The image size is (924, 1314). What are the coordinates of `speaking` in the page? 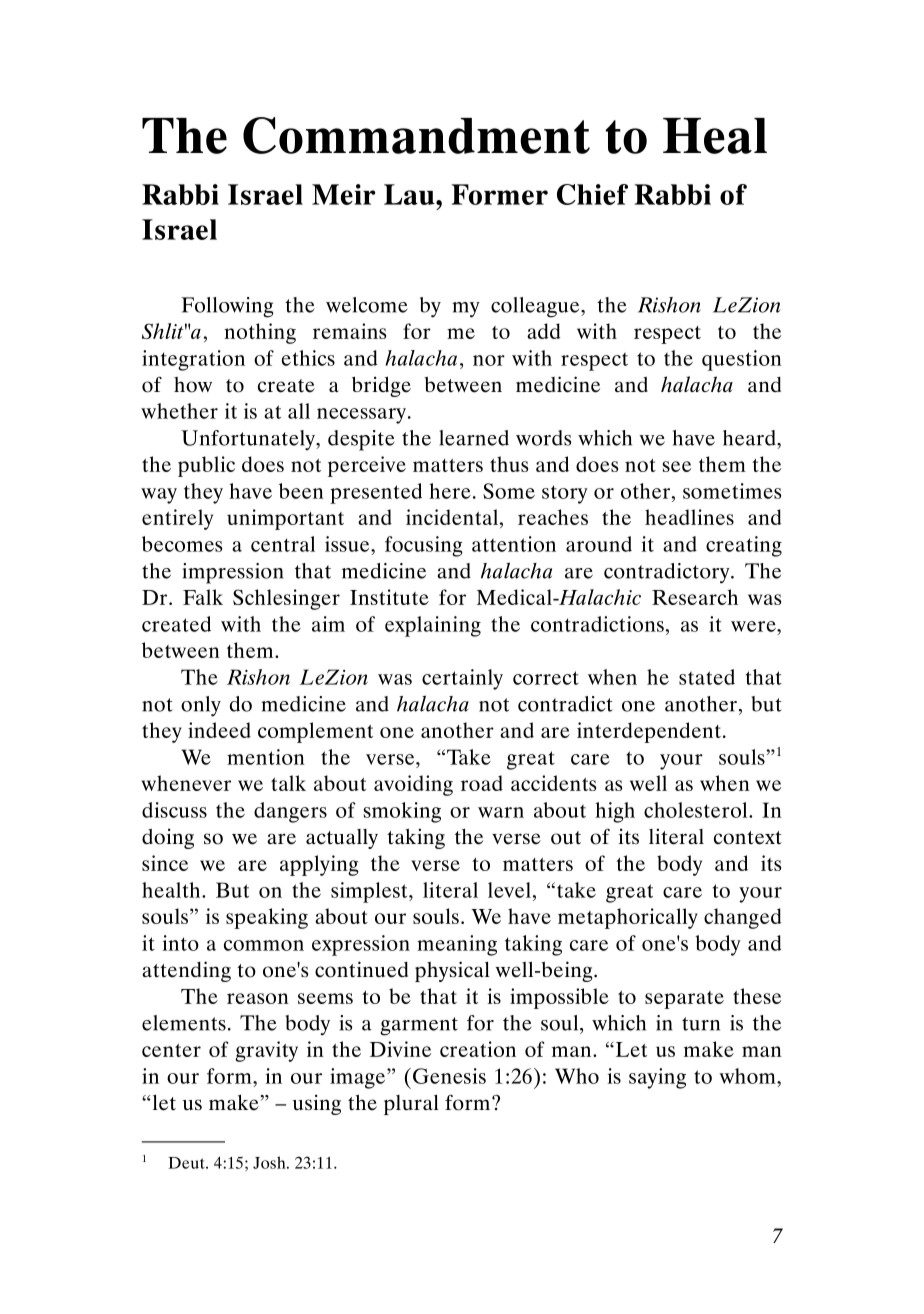 It's located at (267, 918).
